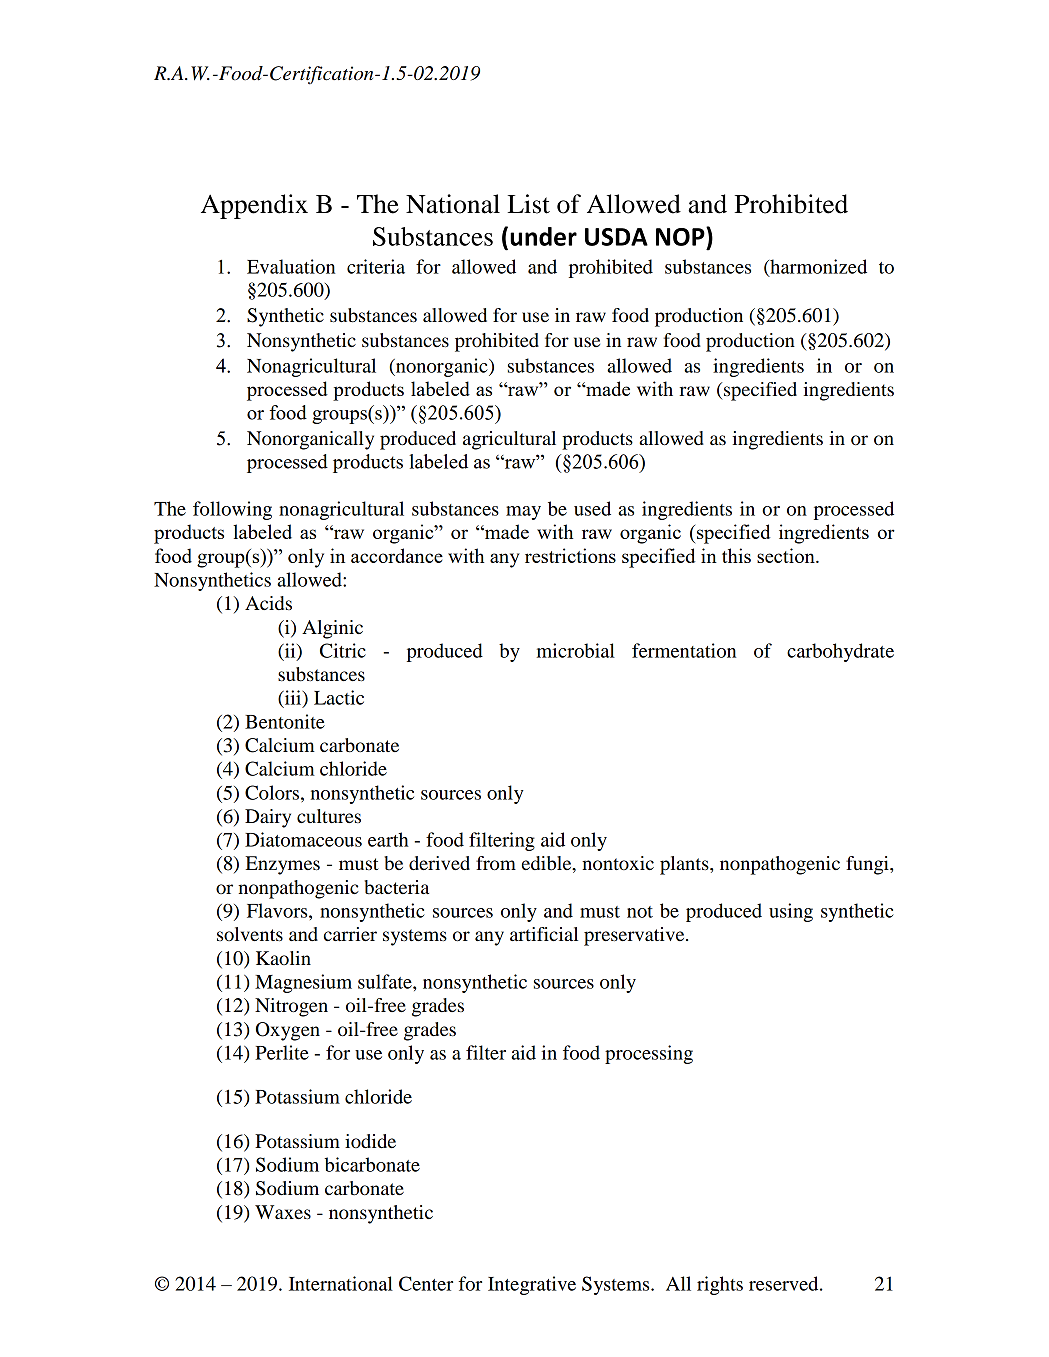  Describe the element at coordinates (283, 1212) in the page. I see `Waxes` at that location.
